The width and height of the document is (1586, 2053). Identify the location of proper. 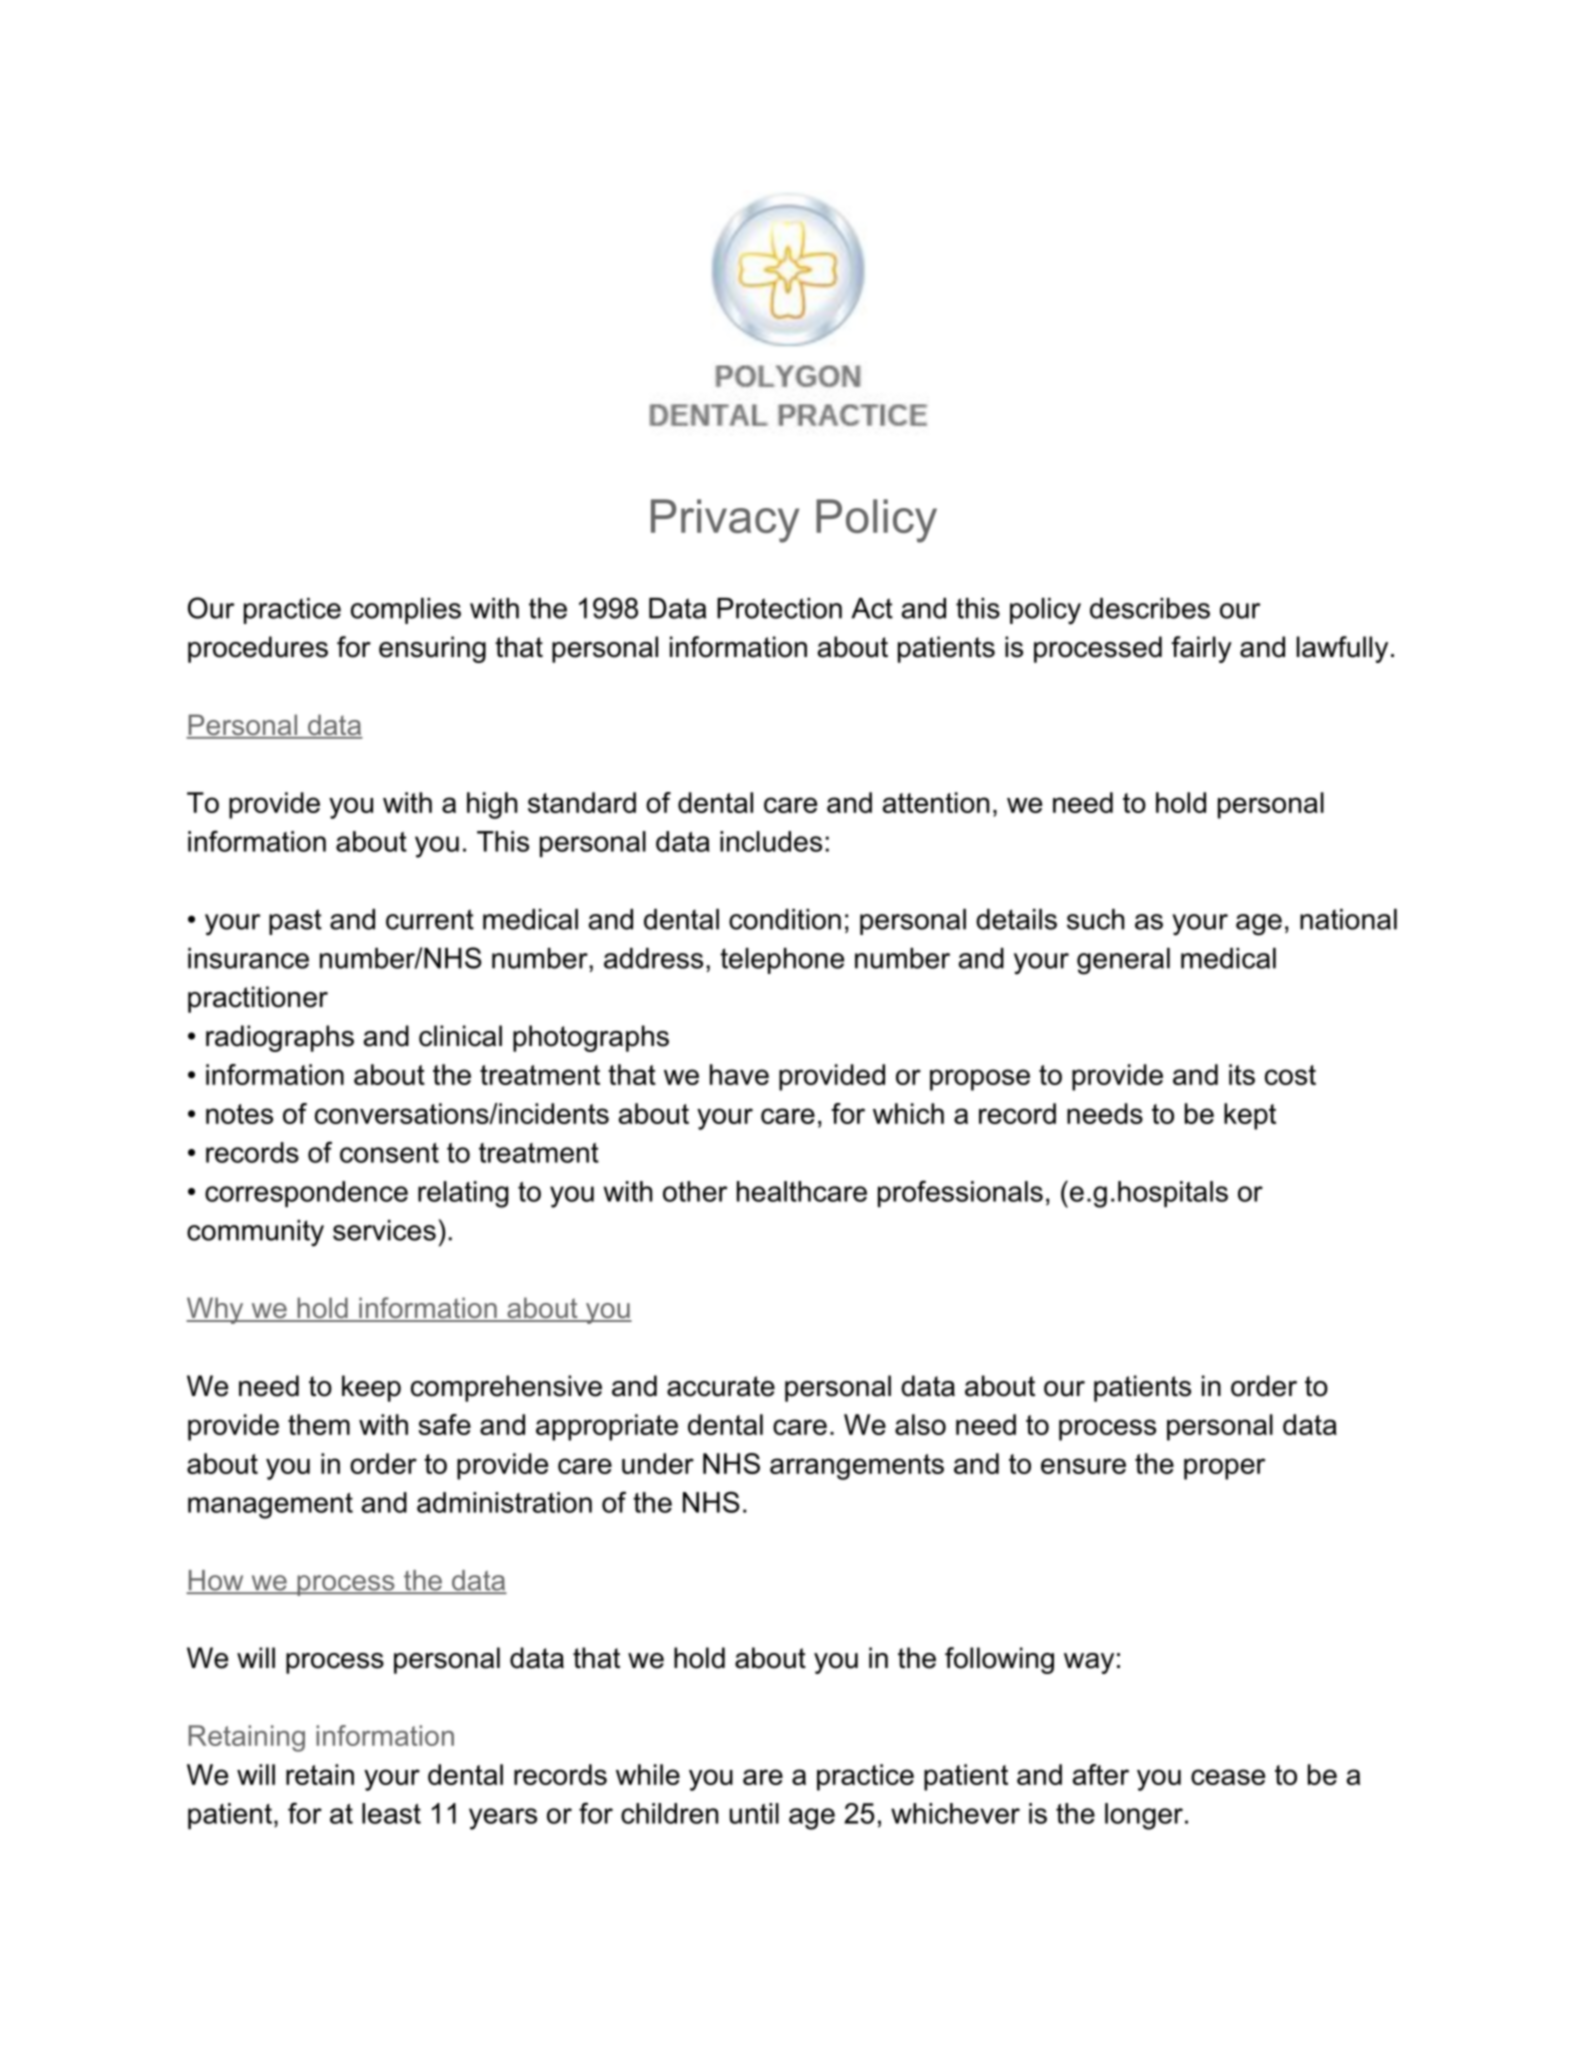
(1224, 1469).
